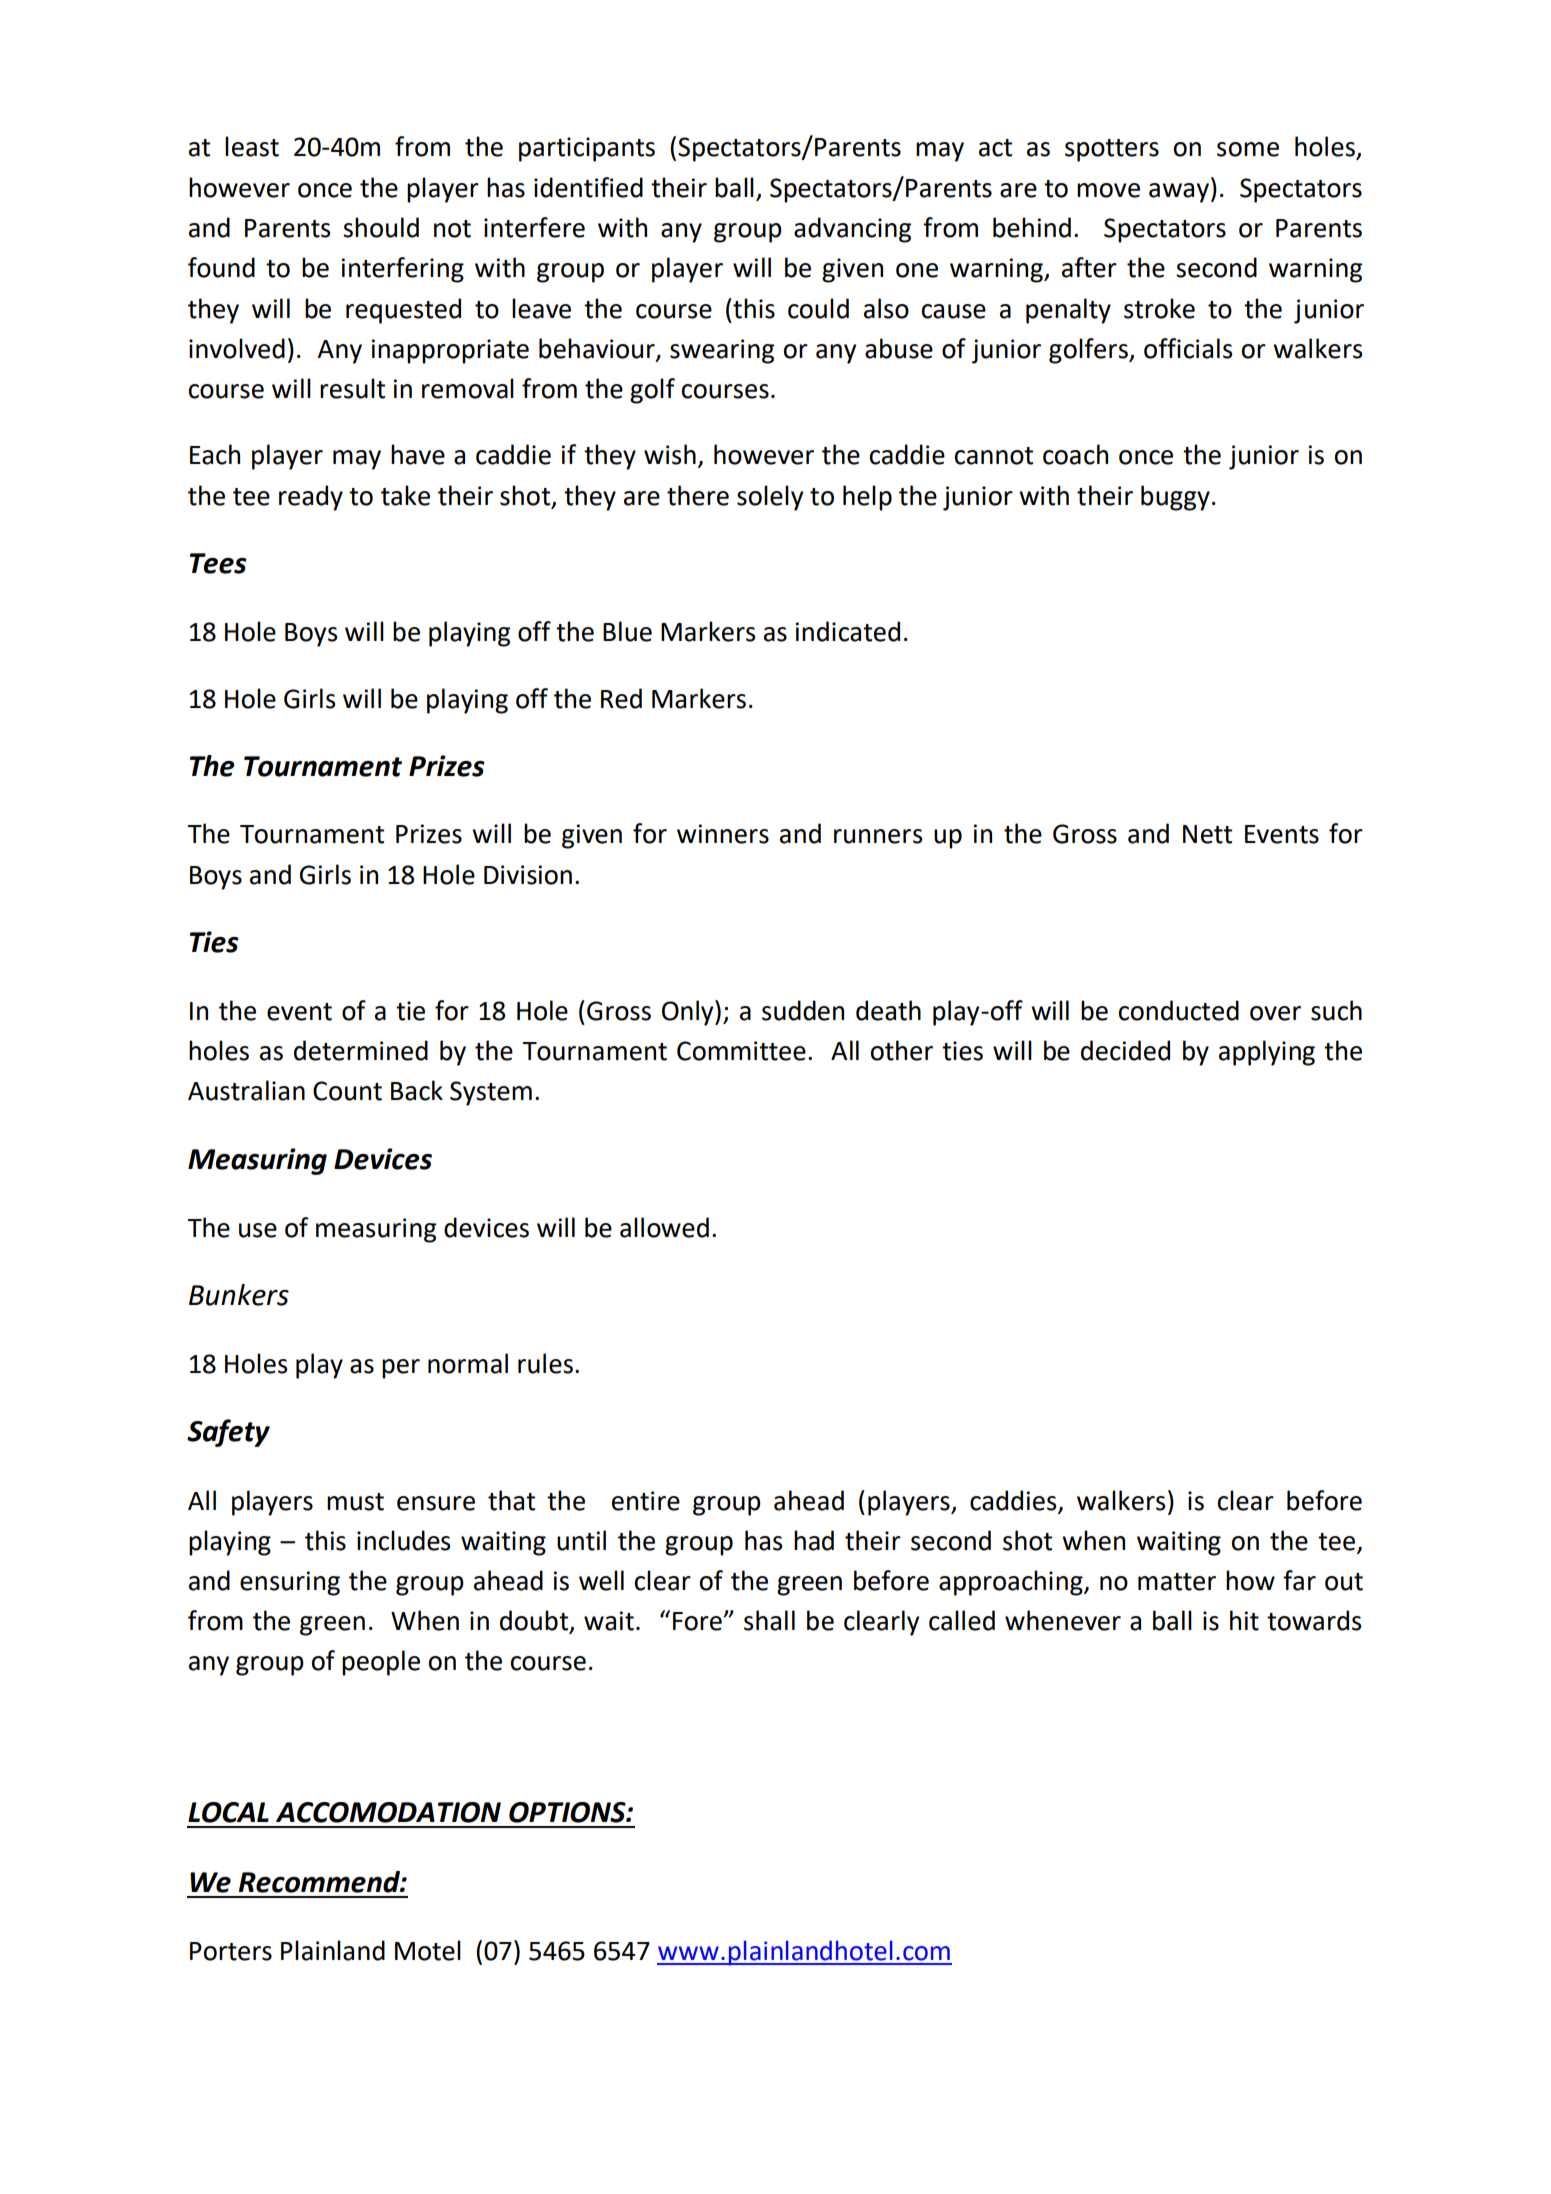 The width and height of the screenshot is (1551, 2194). Describe the element at coordinates (355, 1502) in the screenshot. I see `must` at that location.
